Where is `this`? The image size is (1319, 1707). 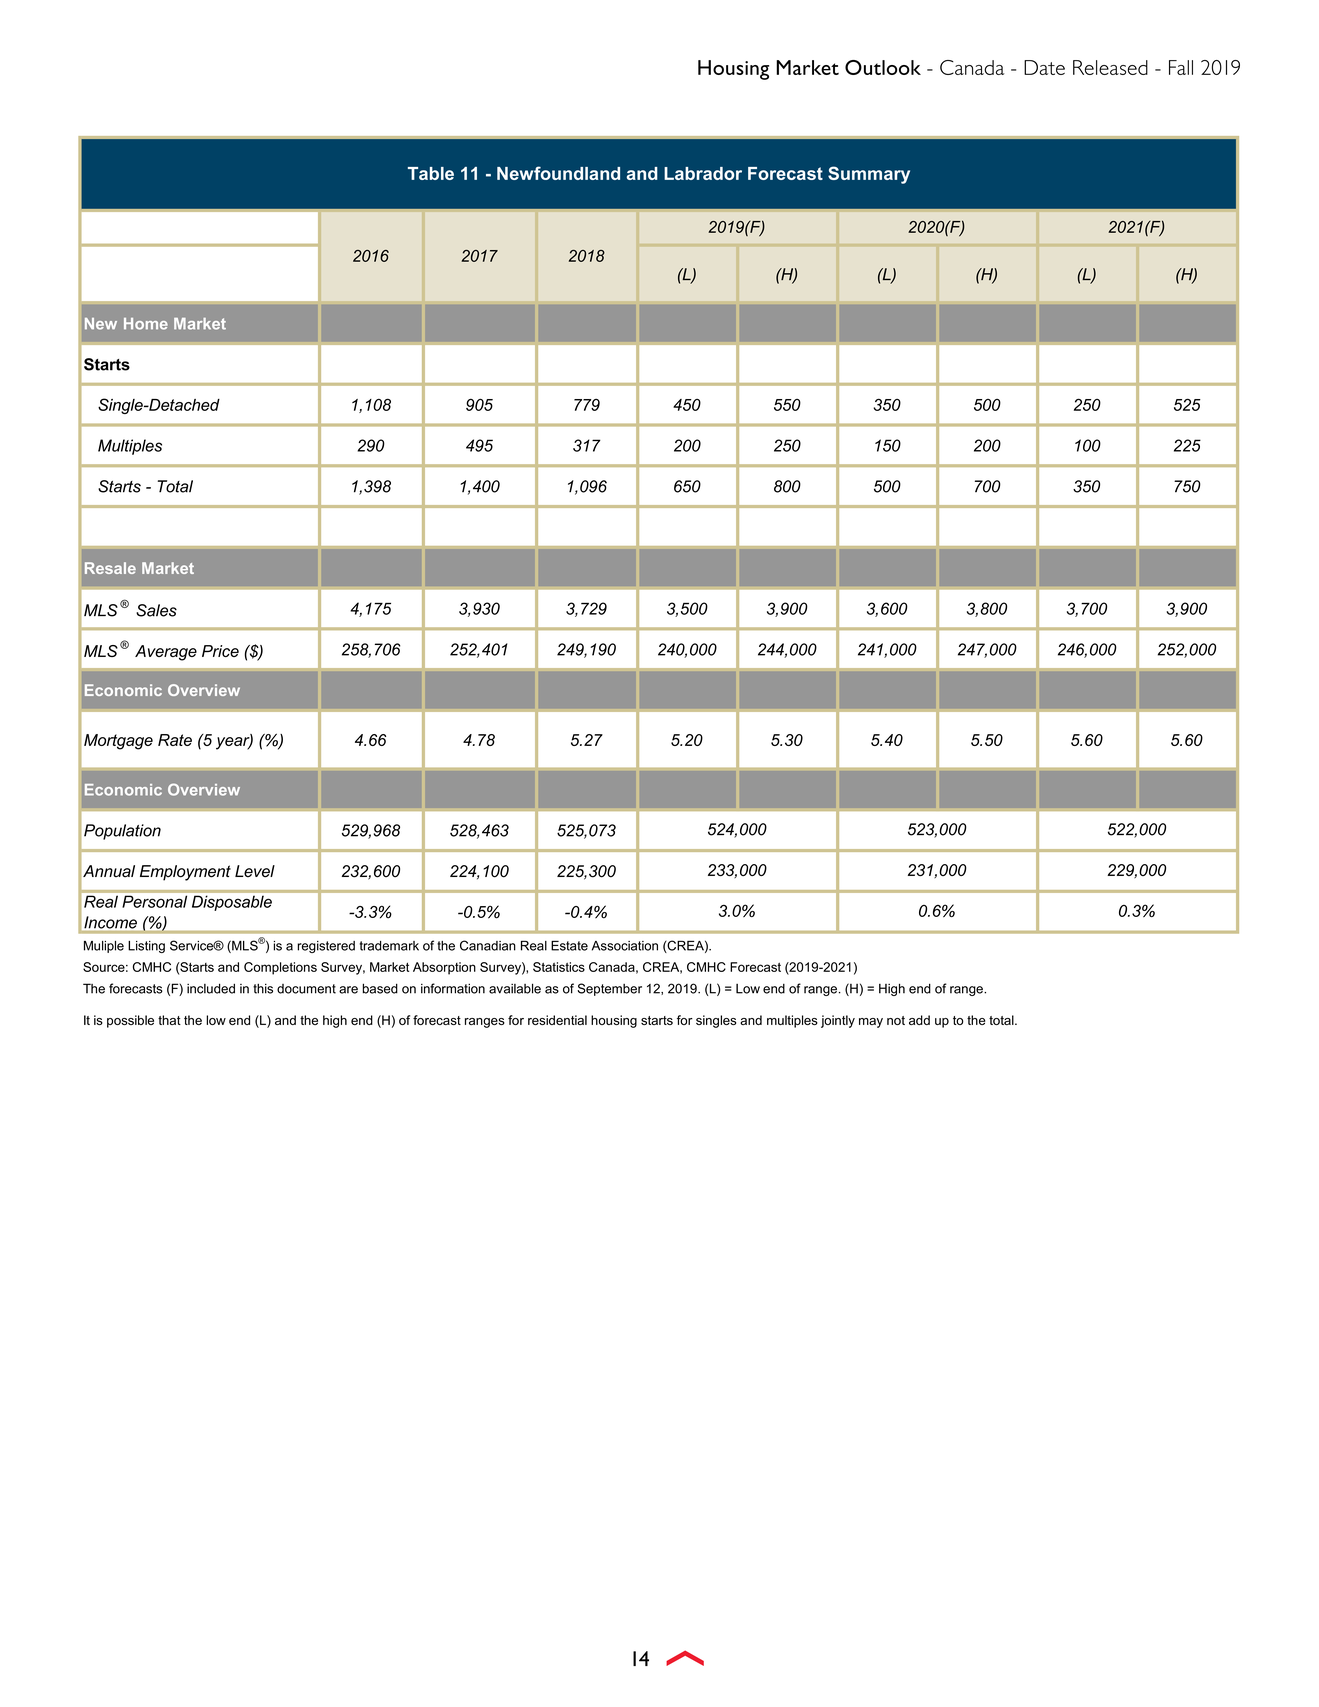
this is located at coordinates (263, 988).
